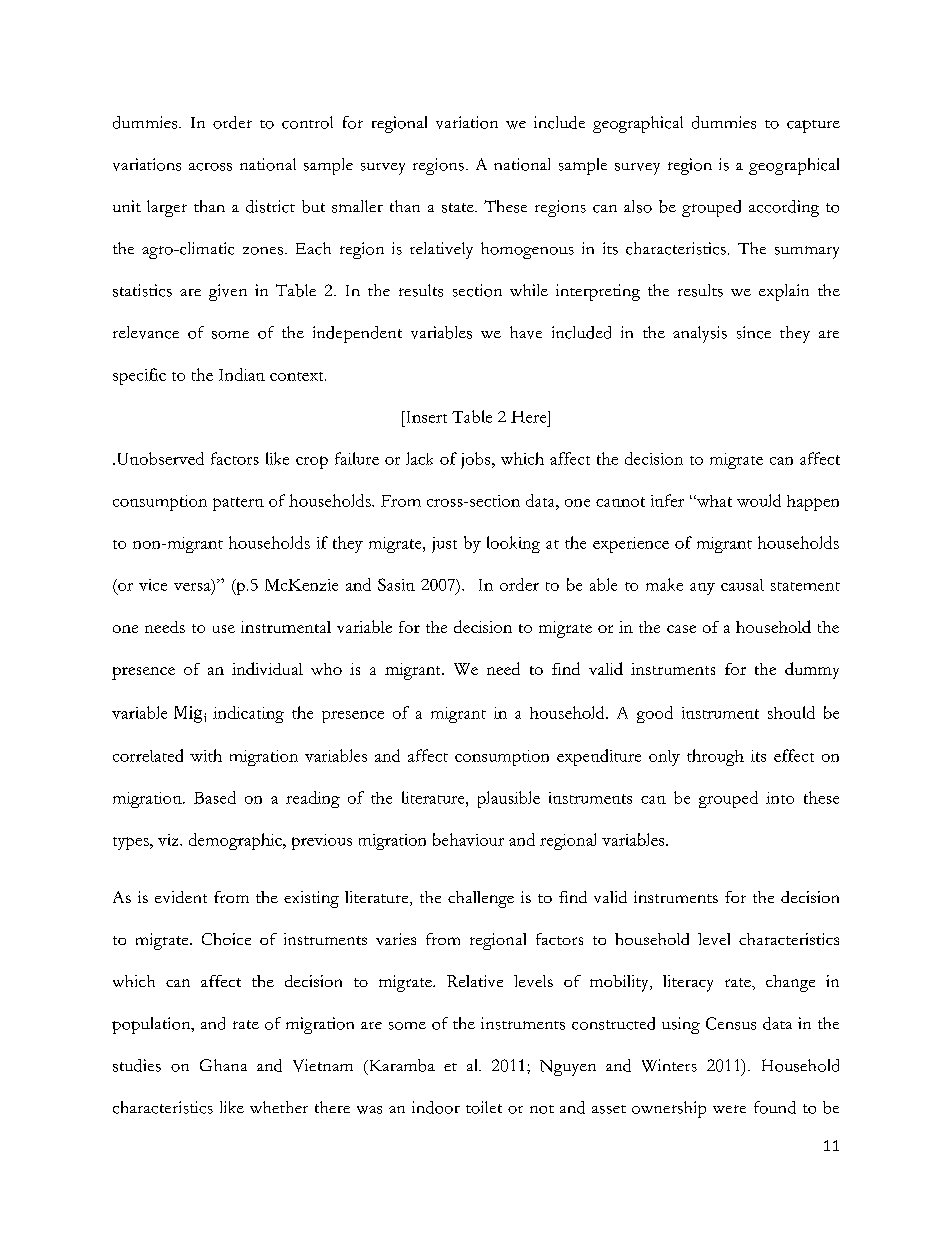  I want to click on with, so click(206, 755).
